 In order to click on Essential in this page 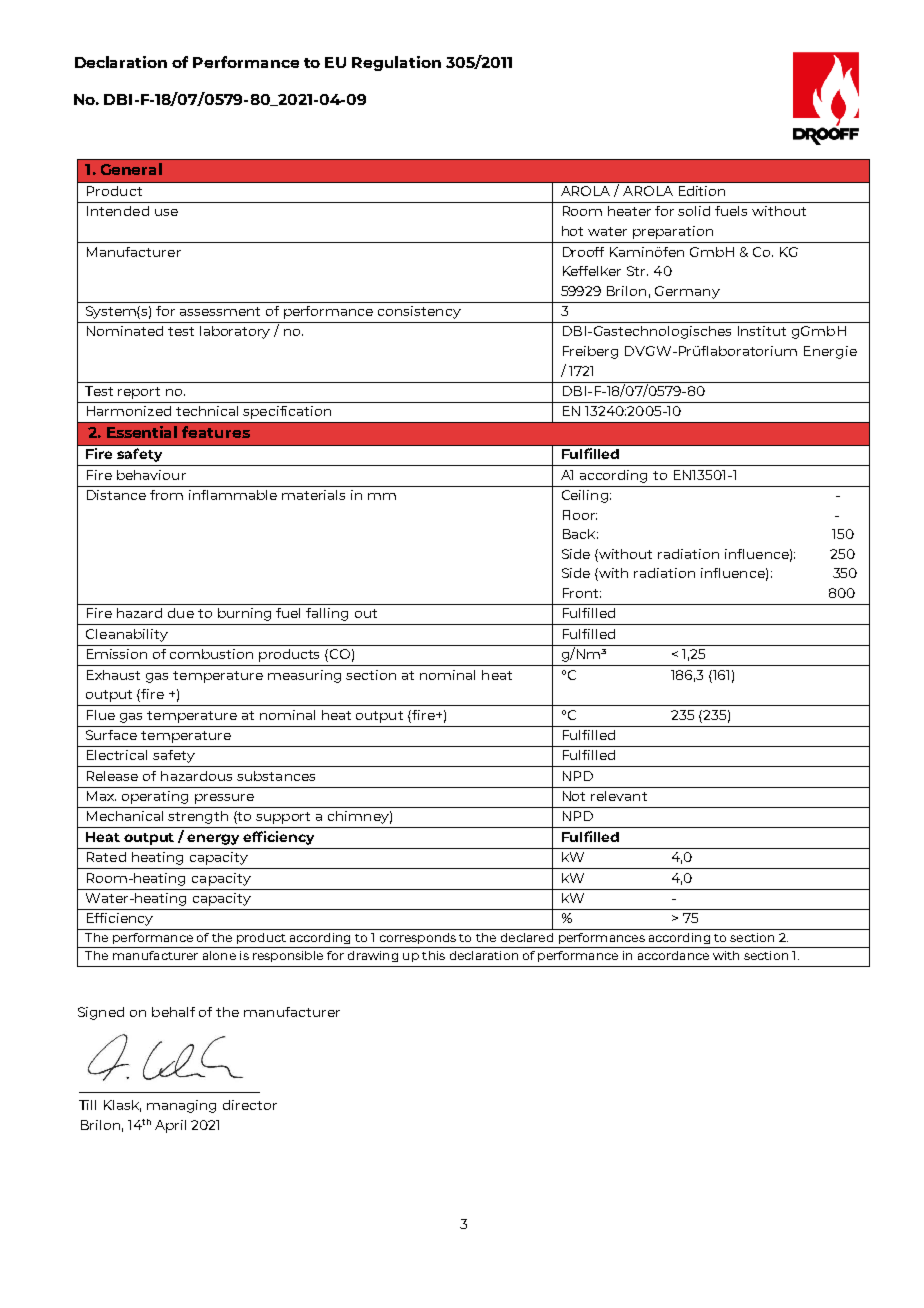, I will do `click(142, 432)`.
